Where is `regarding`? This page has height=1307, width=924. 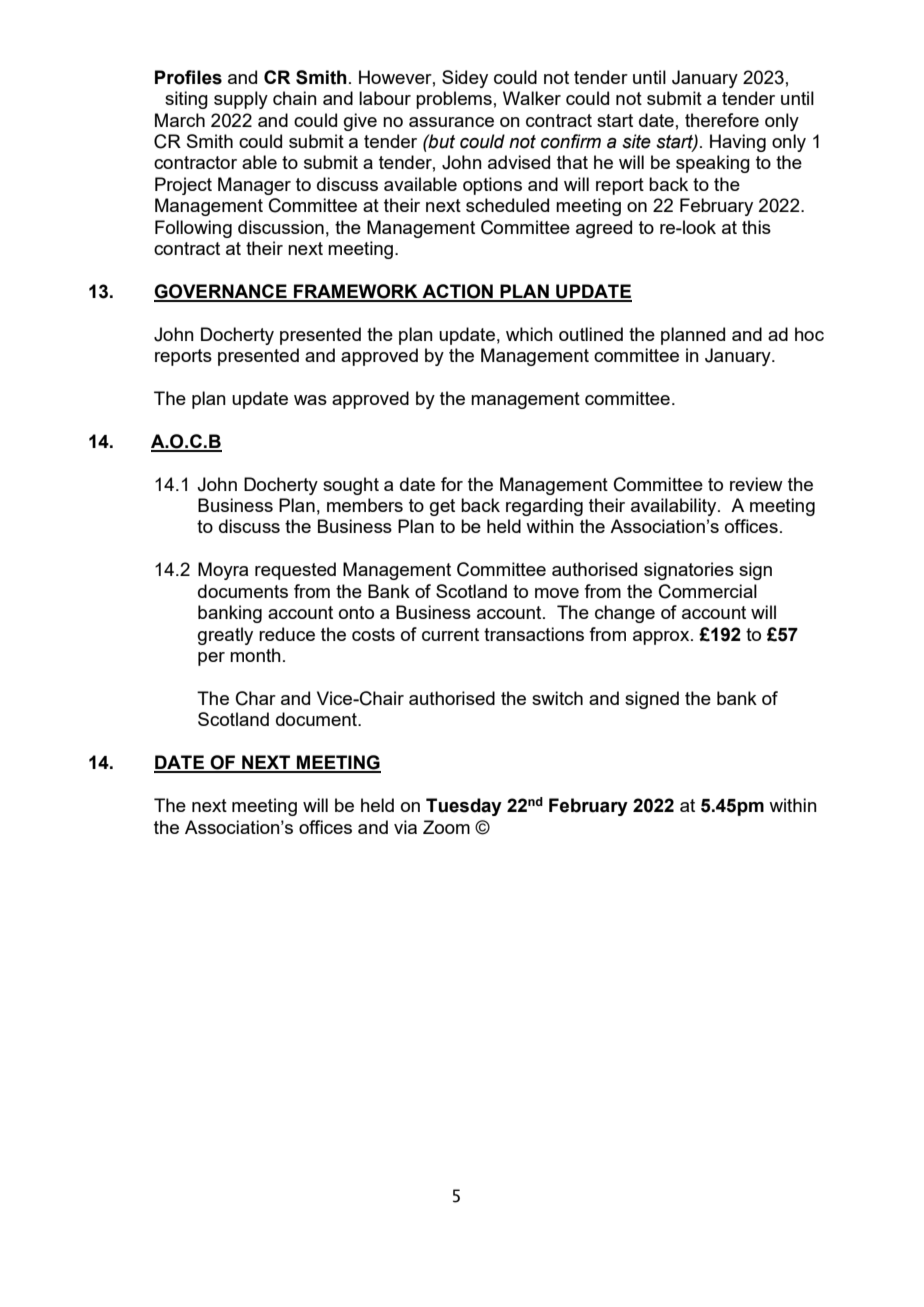 regarding is located at coordinates (544, 507).
